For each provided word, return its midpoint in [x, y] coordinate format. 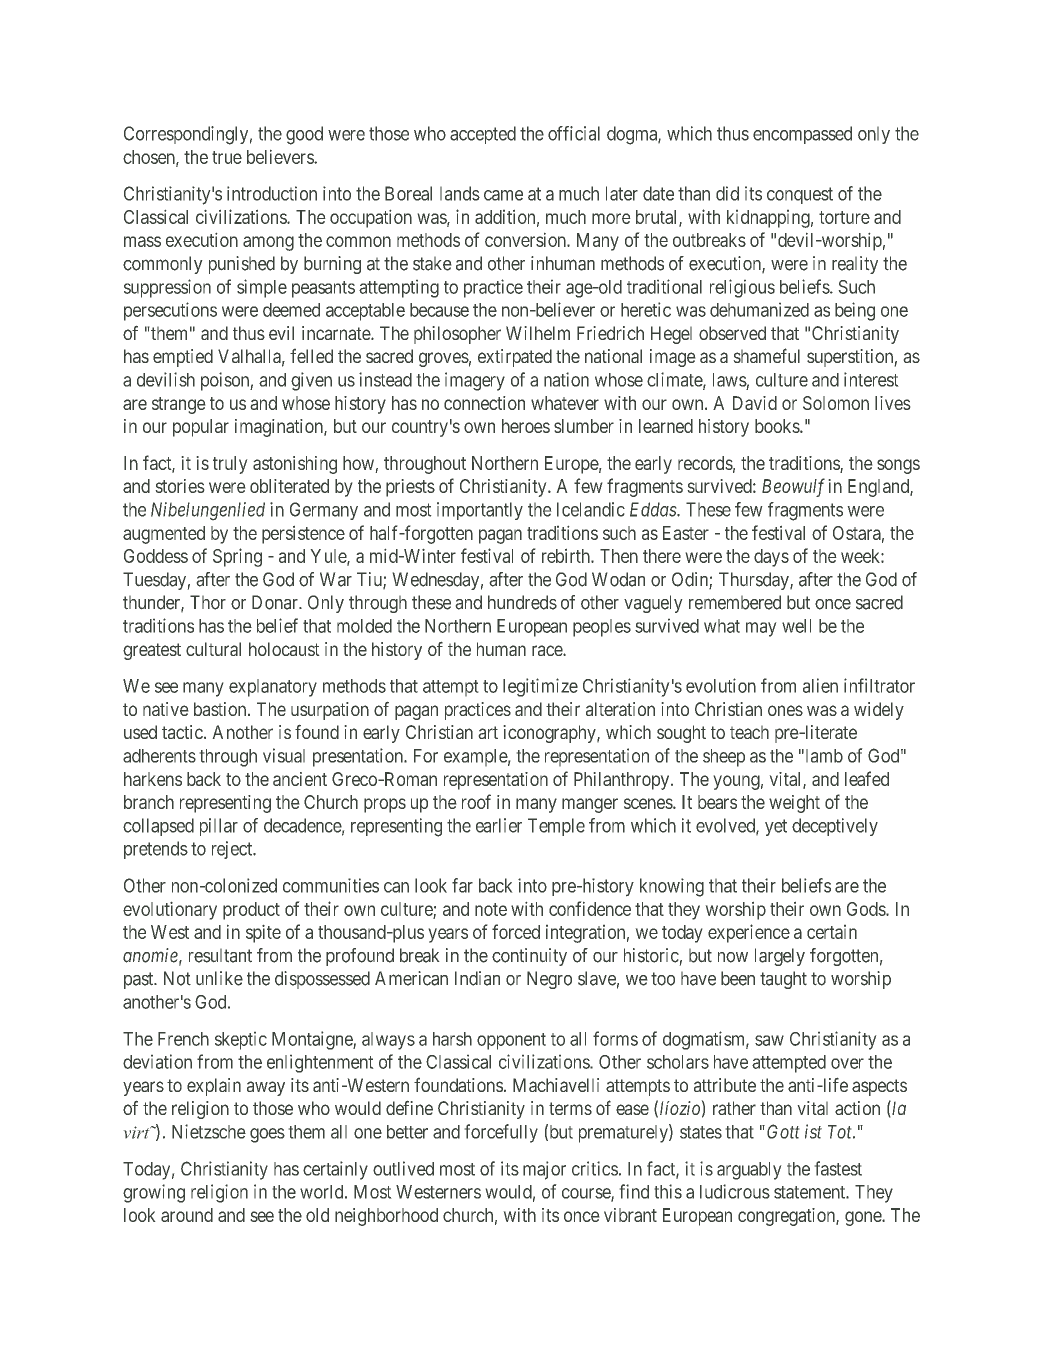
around [187, 1215]
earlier [499, 825]
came [503, 195]
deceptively [835, 827]
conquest [800, 195]
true [227, 157]
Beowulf [793, 487]
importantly [480, 511]
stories [180, 486]
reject [233, 850]
